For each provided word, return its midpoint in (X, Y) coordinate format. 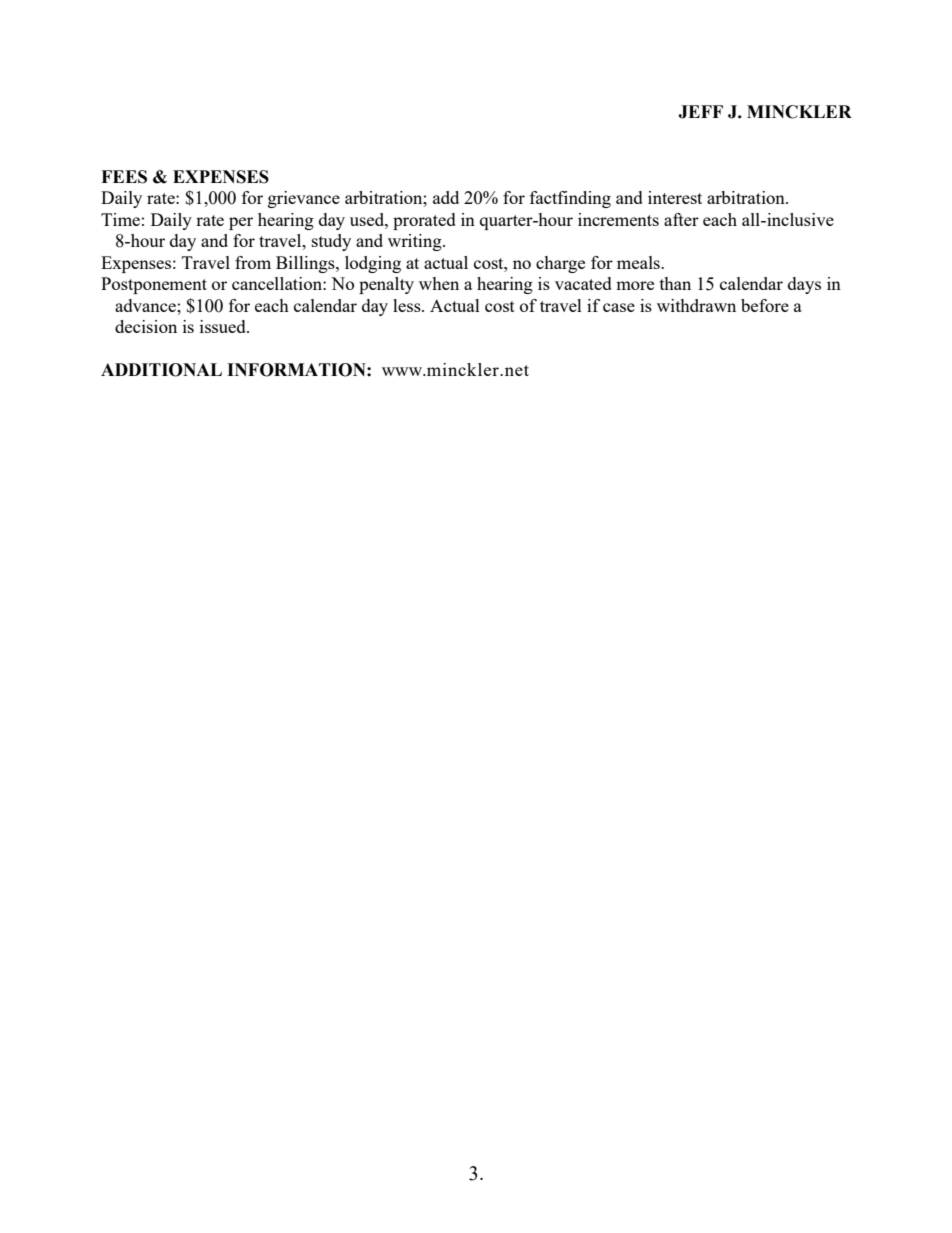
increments (618, 219)
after (681, 219)
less (408, 305)
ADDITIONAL (161, 370)
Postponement (154, 285)
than (675, 283)
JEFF (700, 112)
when (439, 283)
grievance (304, 199)
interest (675, 197)
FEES (124, 177)
